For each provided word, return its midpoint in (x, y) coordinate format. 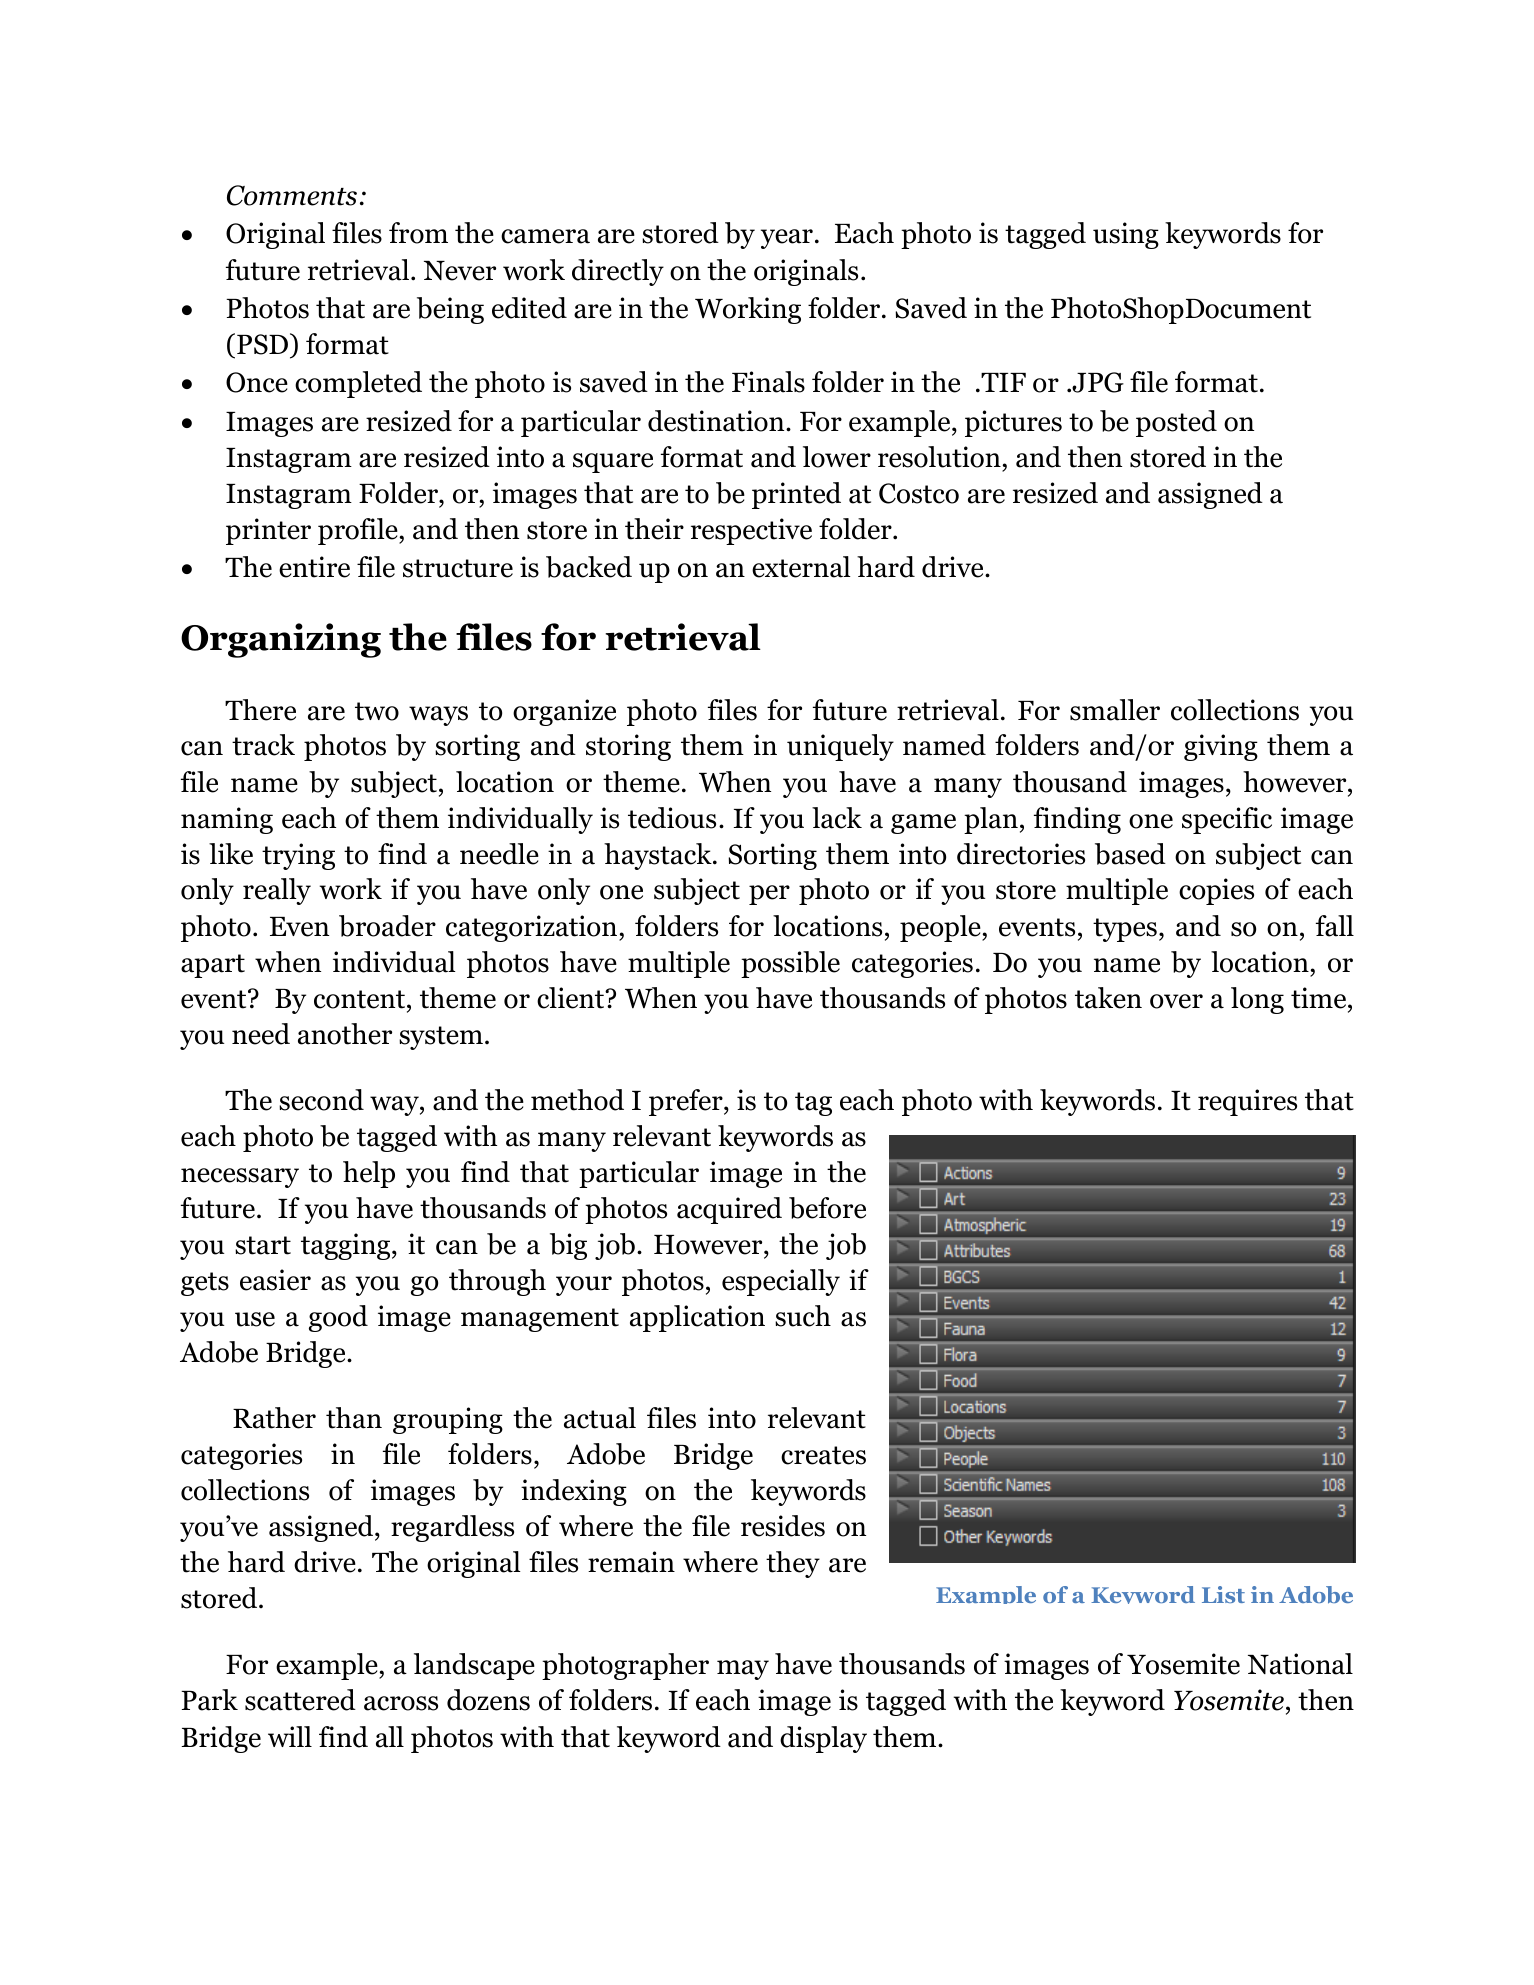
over (1176, 1001)
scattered (300, 1700)
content (361, 999)
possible (790, 964)
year (787, 239)
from (418, 233)
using (1126, 235)
